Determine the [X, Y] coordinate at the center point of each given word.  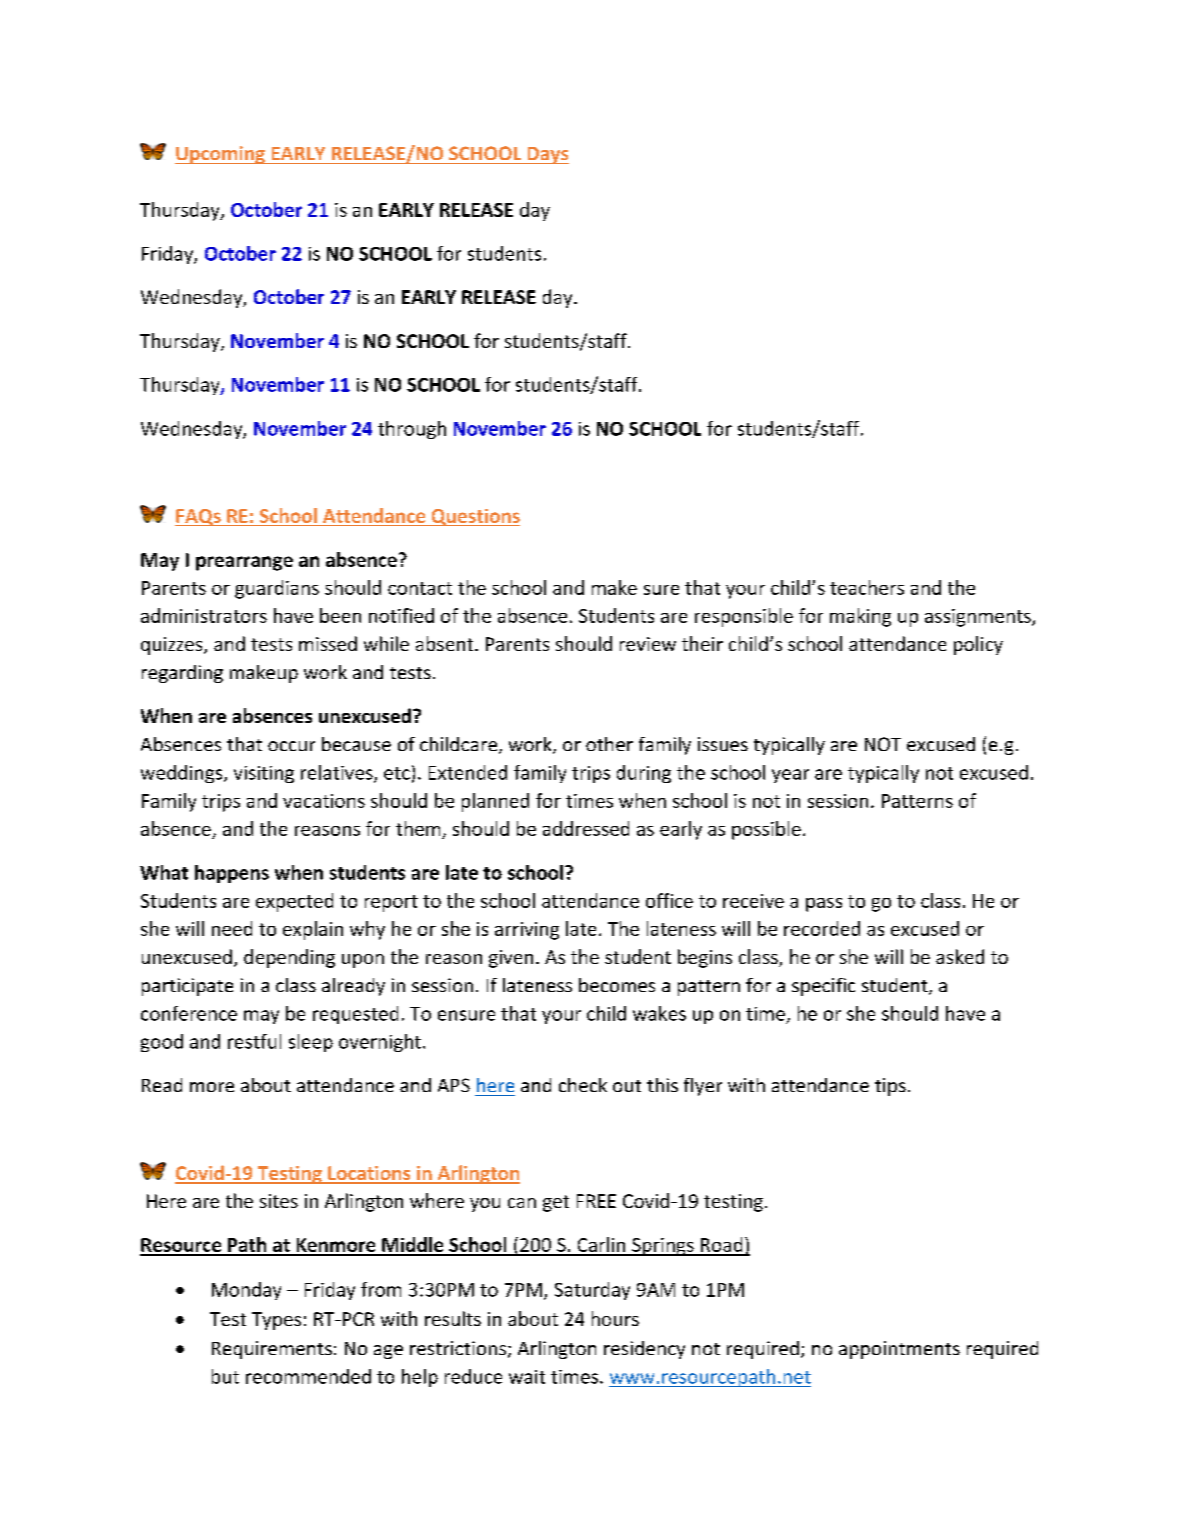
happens [232, 874]
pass [824, 905]
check [583, 1085]
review [648, 644]
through [412, 430]
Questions [474, 517]
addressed [586, 828]
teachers [867, 587]
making [860, 617]
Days [547, 155]
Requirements [272, 1350]
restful [254, 1041]
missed [328, 643]
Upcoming [221, 155]
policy [978, 645]
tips [890, 1087]
